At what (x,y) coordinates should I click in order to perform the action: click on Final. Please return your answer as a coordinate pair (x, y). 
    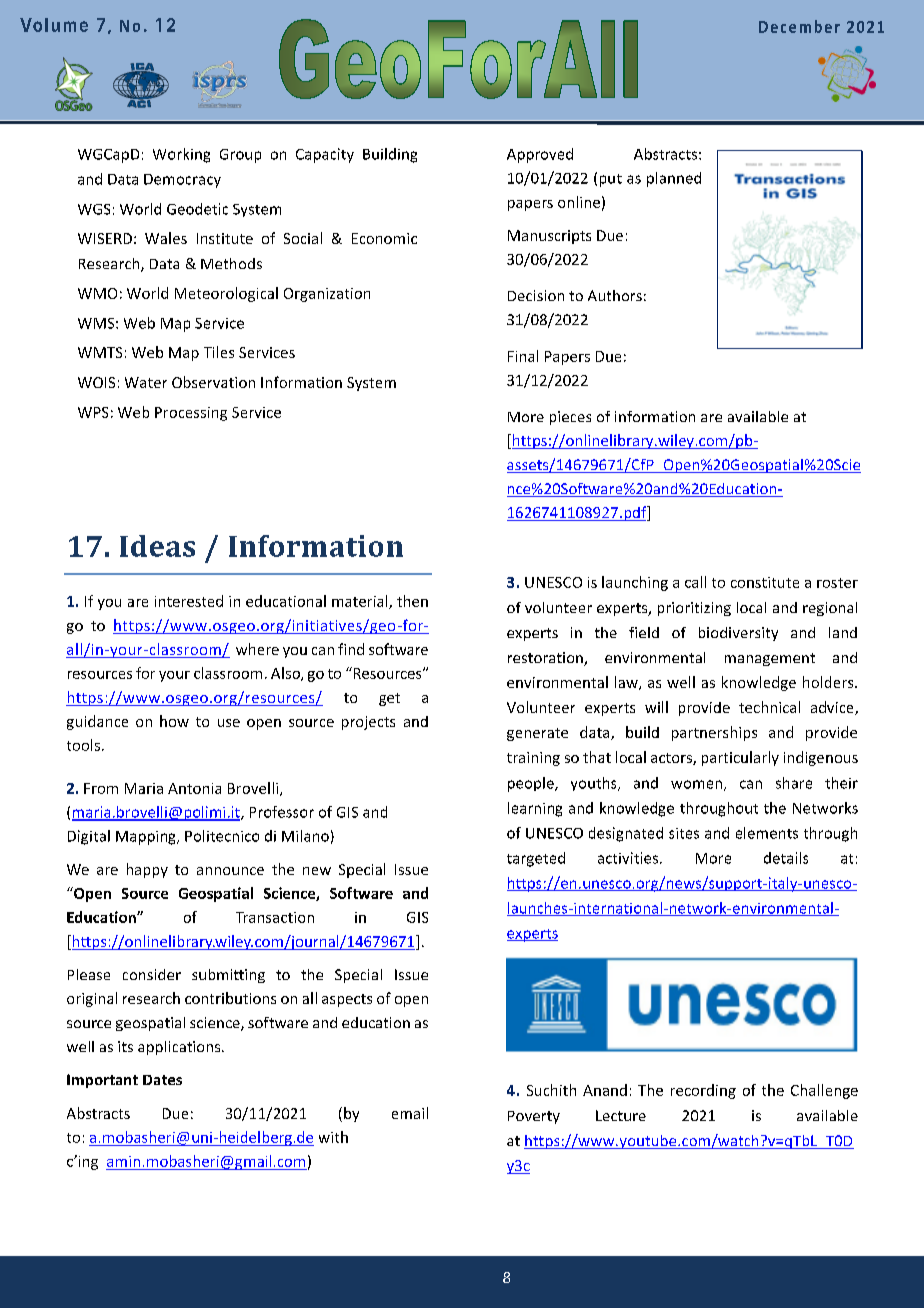
    Looking at the image, I should click on (523, 356).
